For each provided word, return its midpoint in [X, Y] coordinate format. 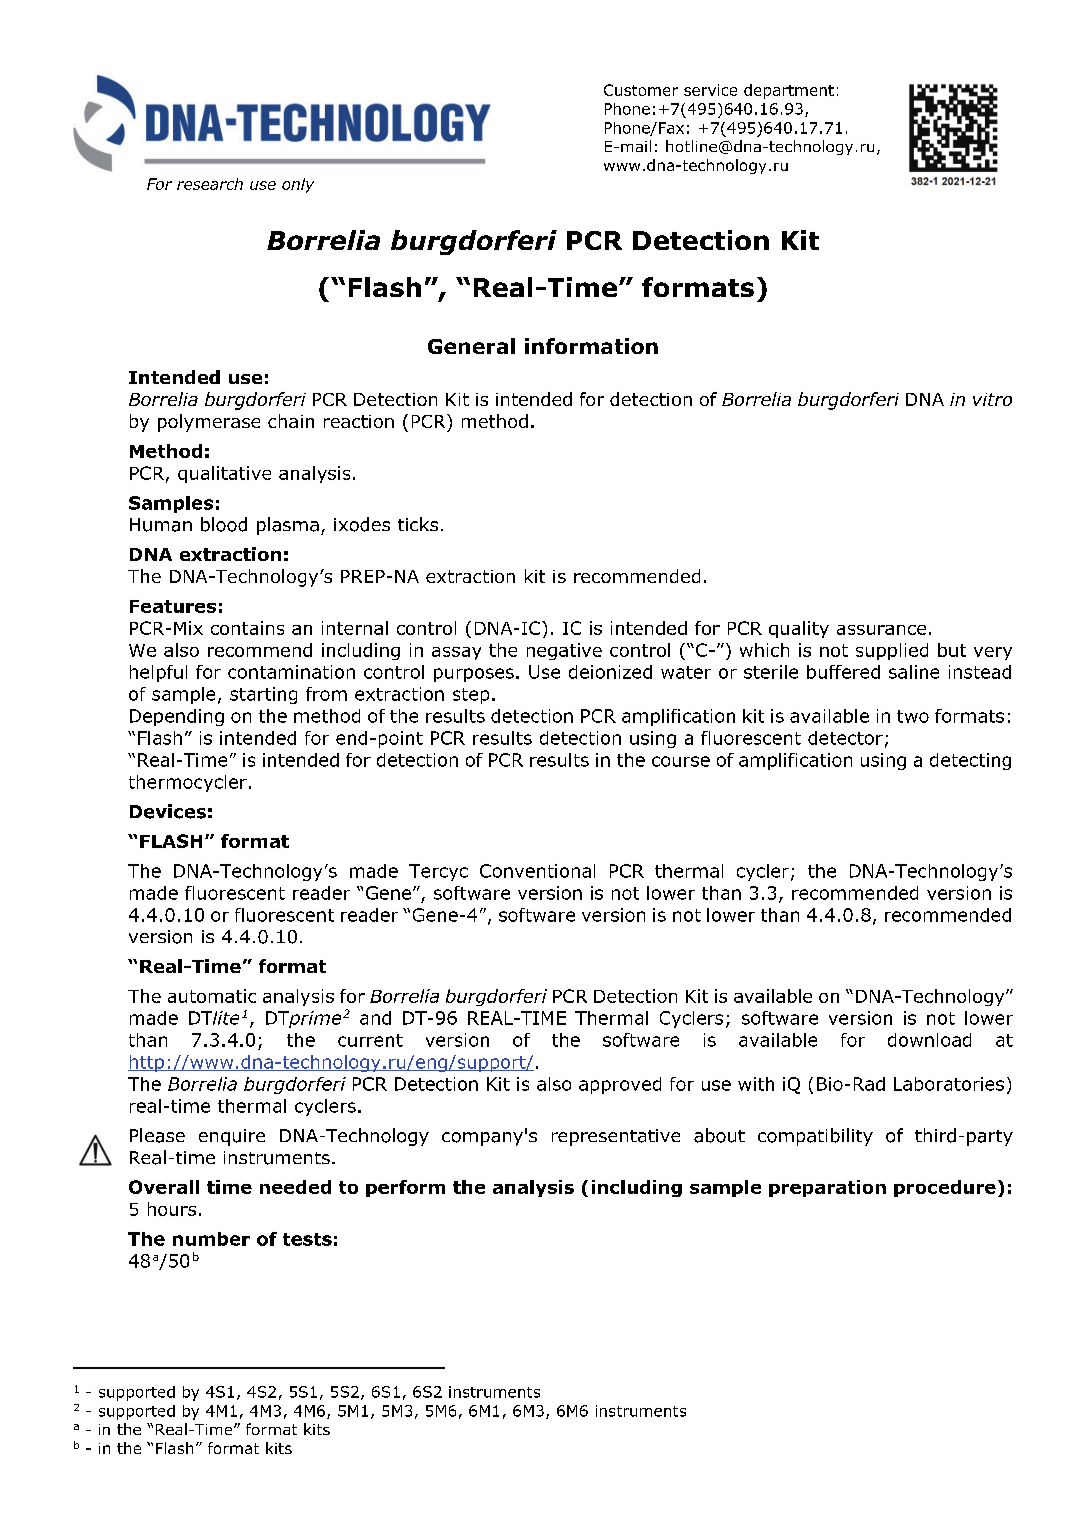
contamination [291, 672]
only [298, 185]
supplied [892, 651]
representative [616, 1137]
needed [295, 1187]
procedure [945, 1188]
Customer [641, 90]
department [789, 91]
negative [564, 651]
